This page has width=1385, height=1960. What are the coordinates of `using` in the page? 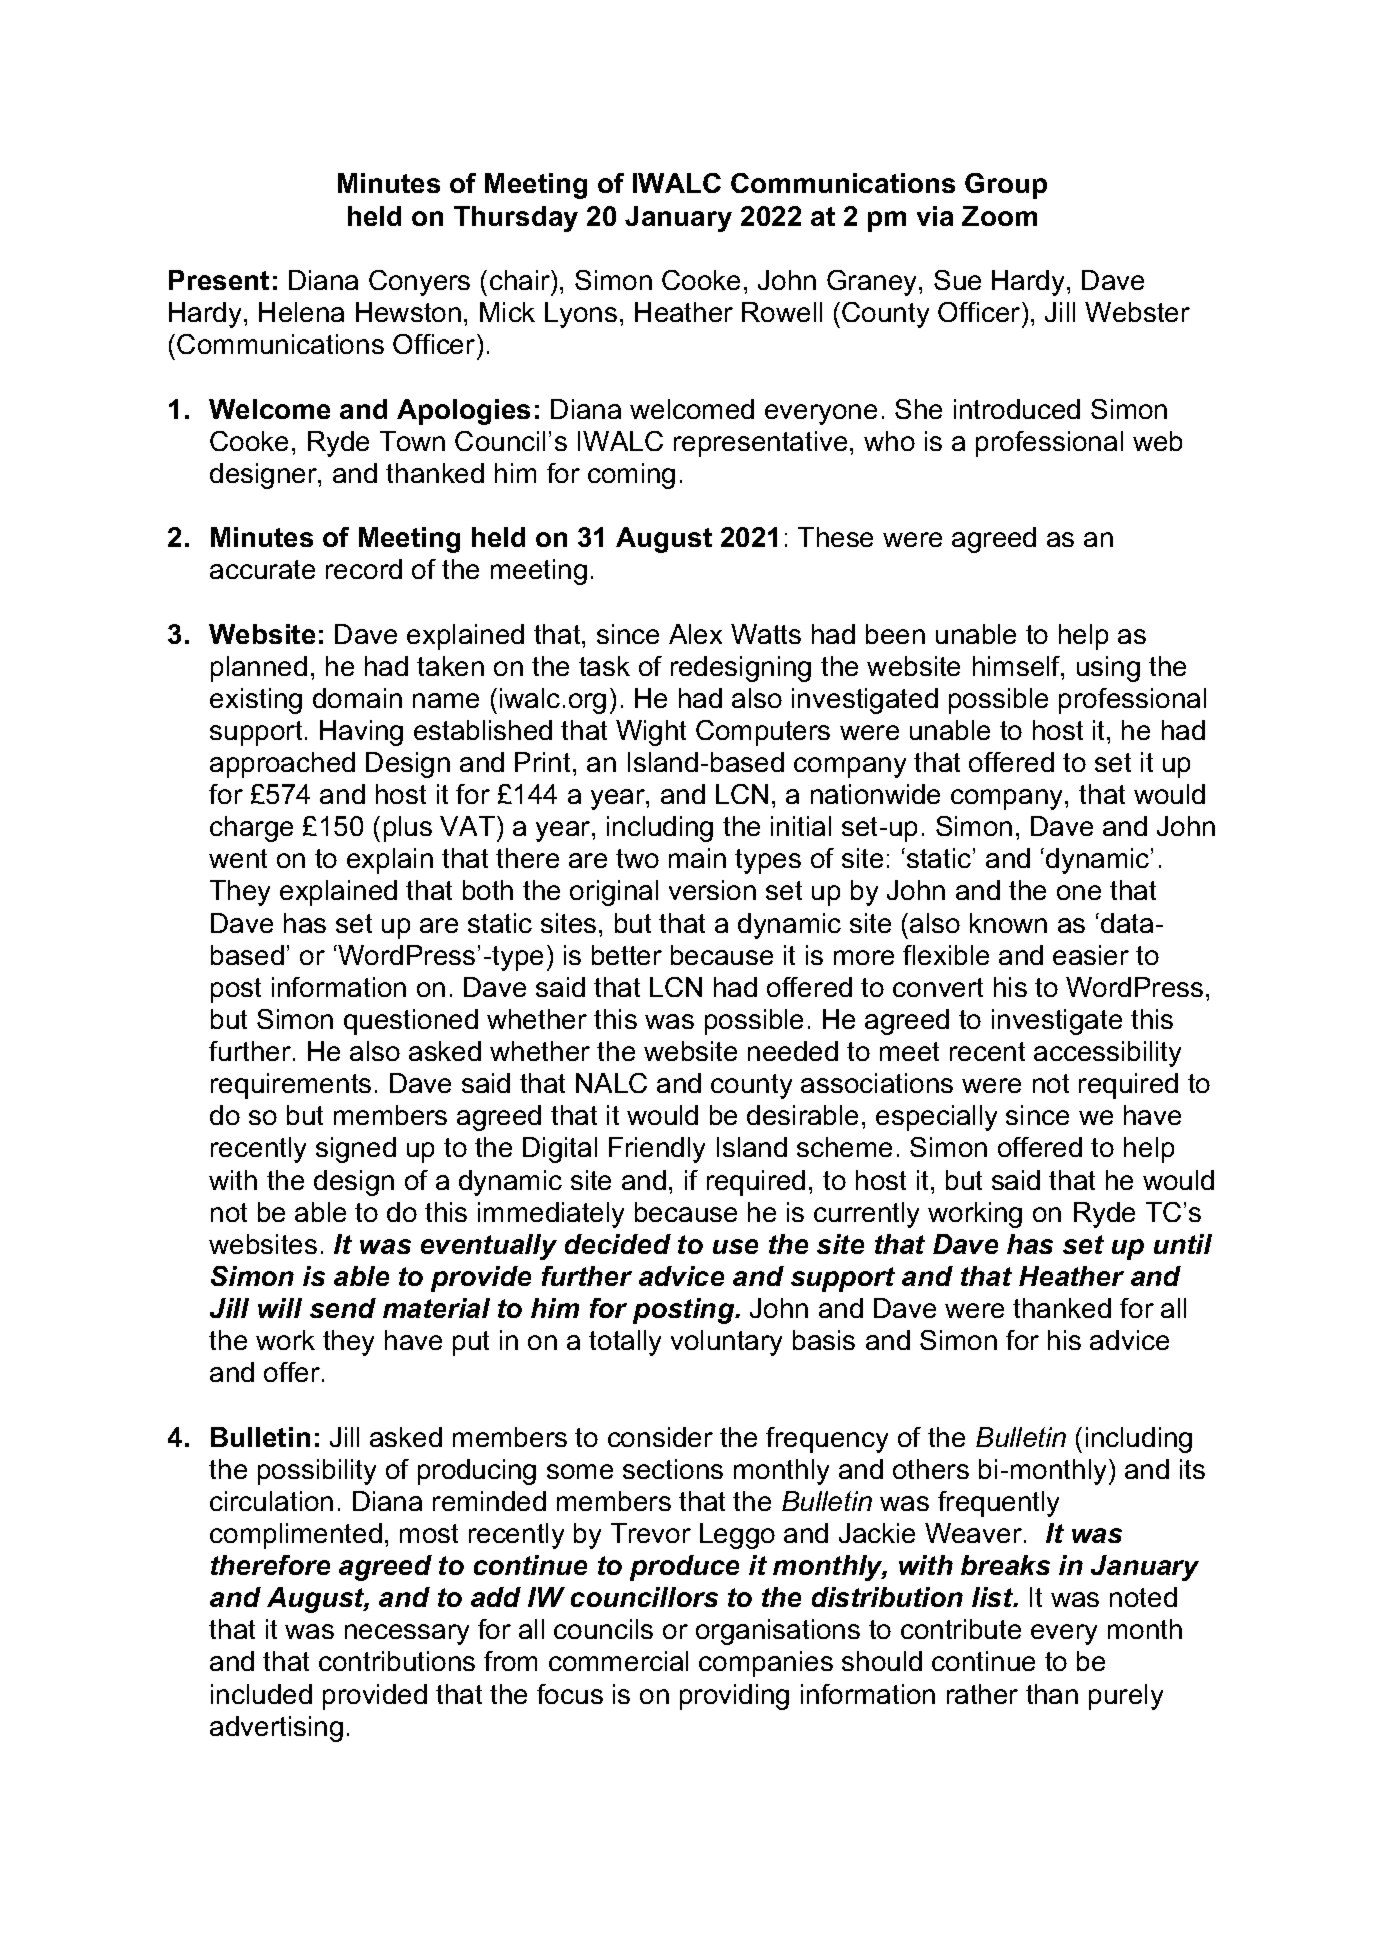 It's located at (1108, 669).
